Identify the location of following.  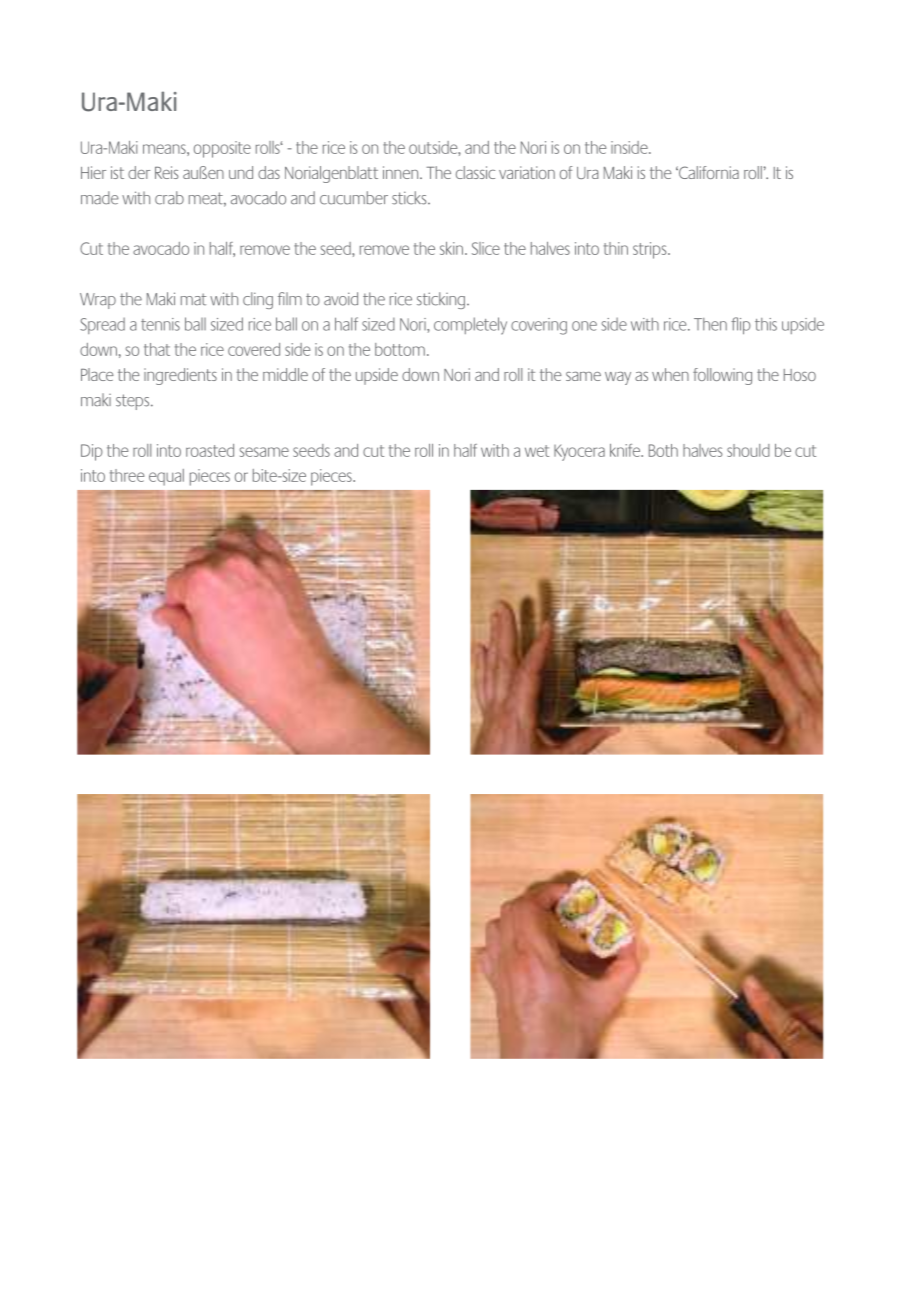
(722, 376).
